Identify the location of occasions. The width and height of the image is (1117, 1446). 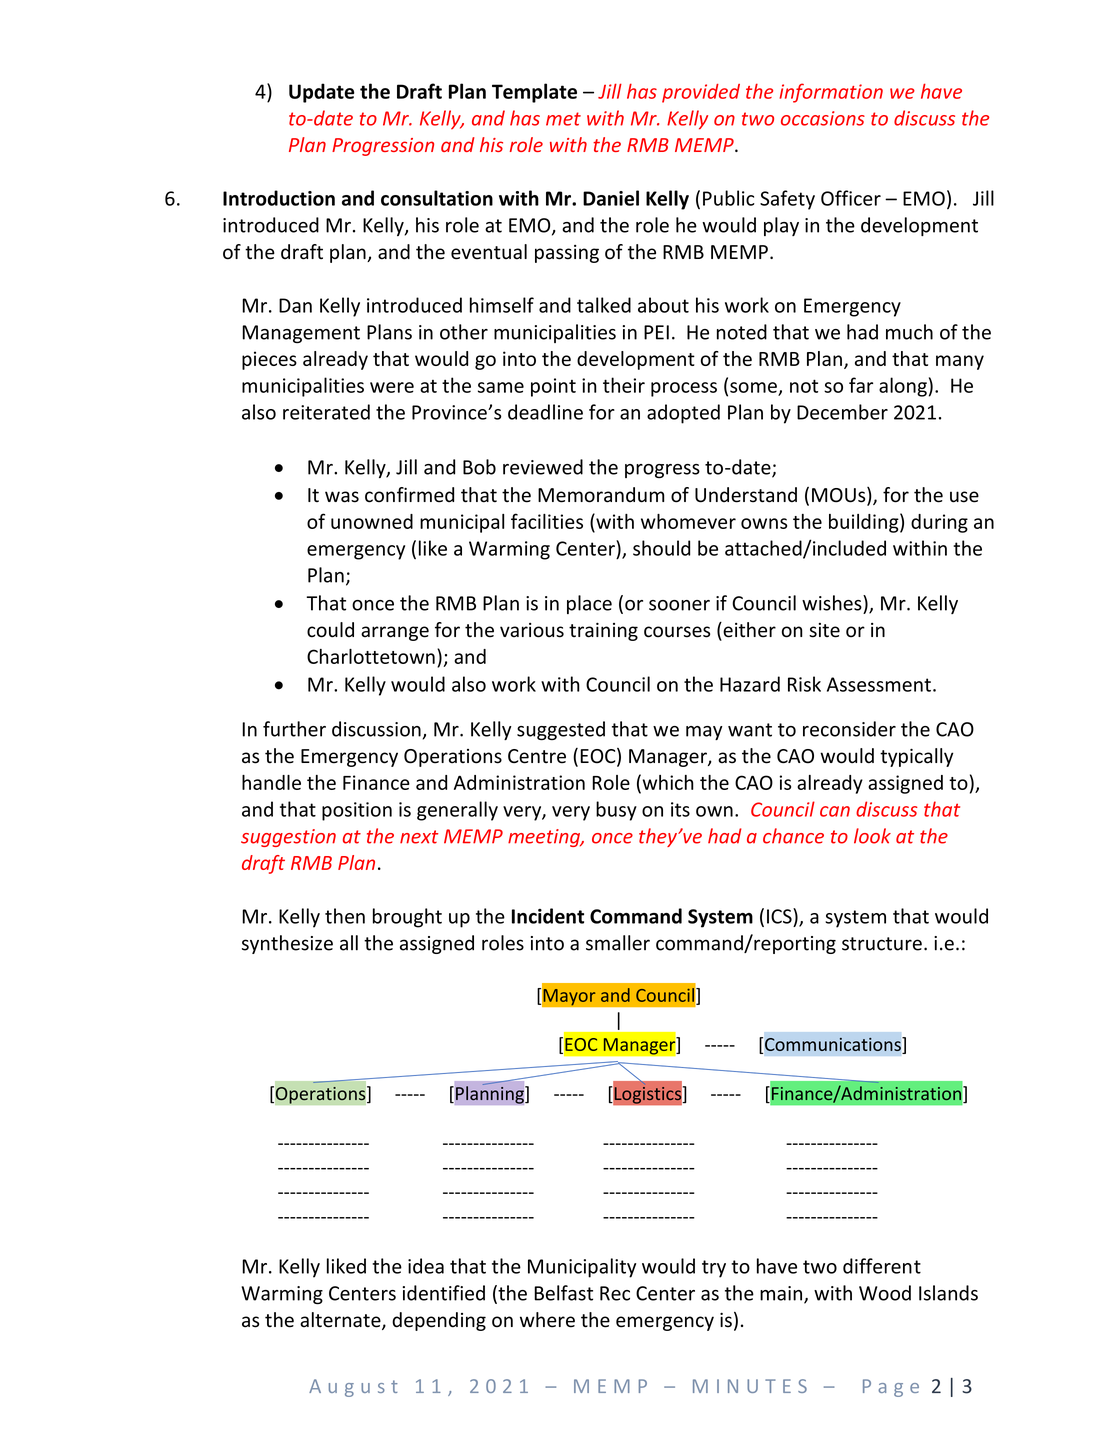
(823, 118).
